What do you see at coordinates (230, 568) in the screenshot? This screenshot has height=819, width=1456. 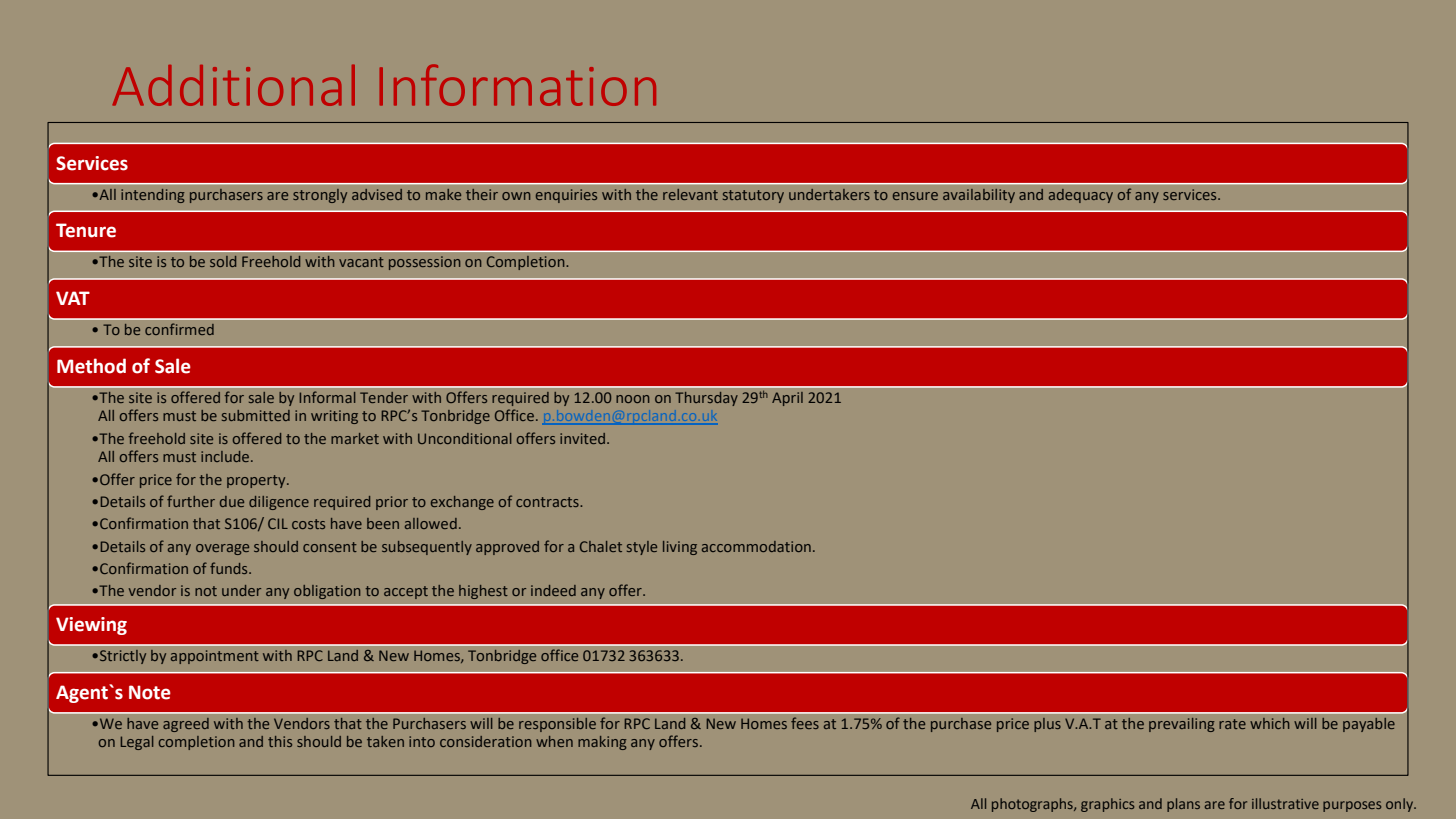 I see `funds` at bounding box center [230, 568].
